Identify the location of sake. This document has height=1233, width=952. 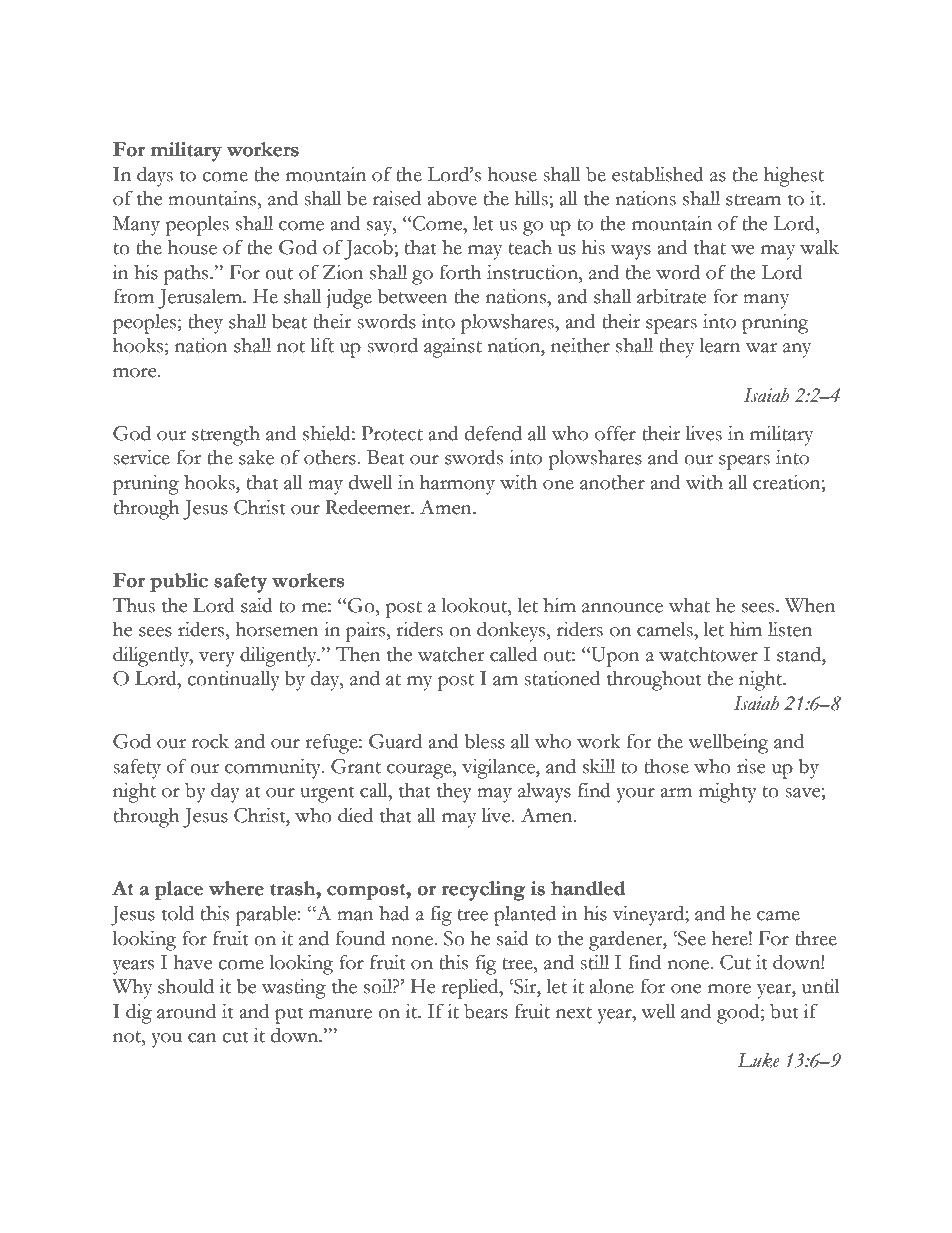
(256, 457).
